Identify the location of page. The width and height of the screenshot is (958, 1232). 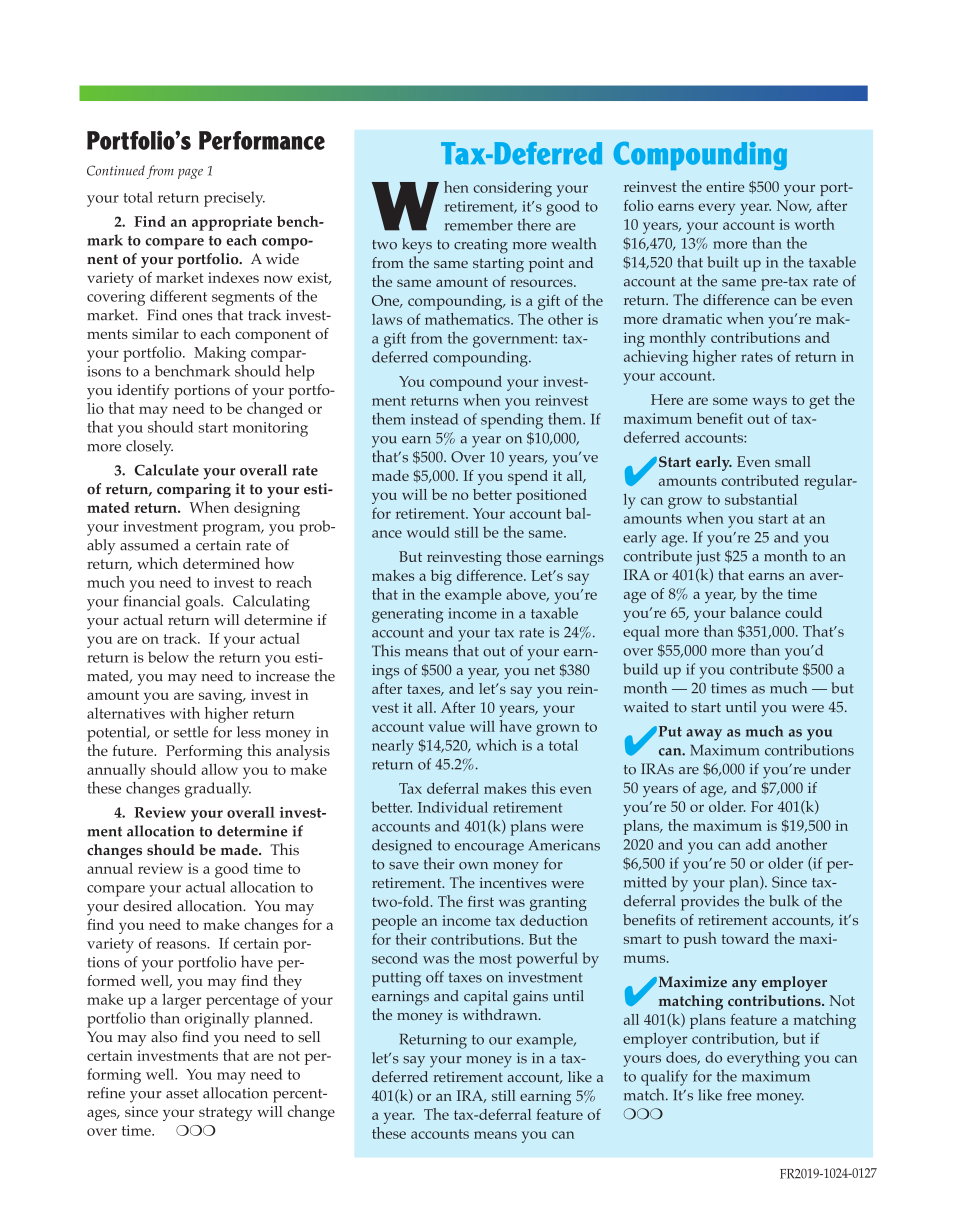
(190, 174).
